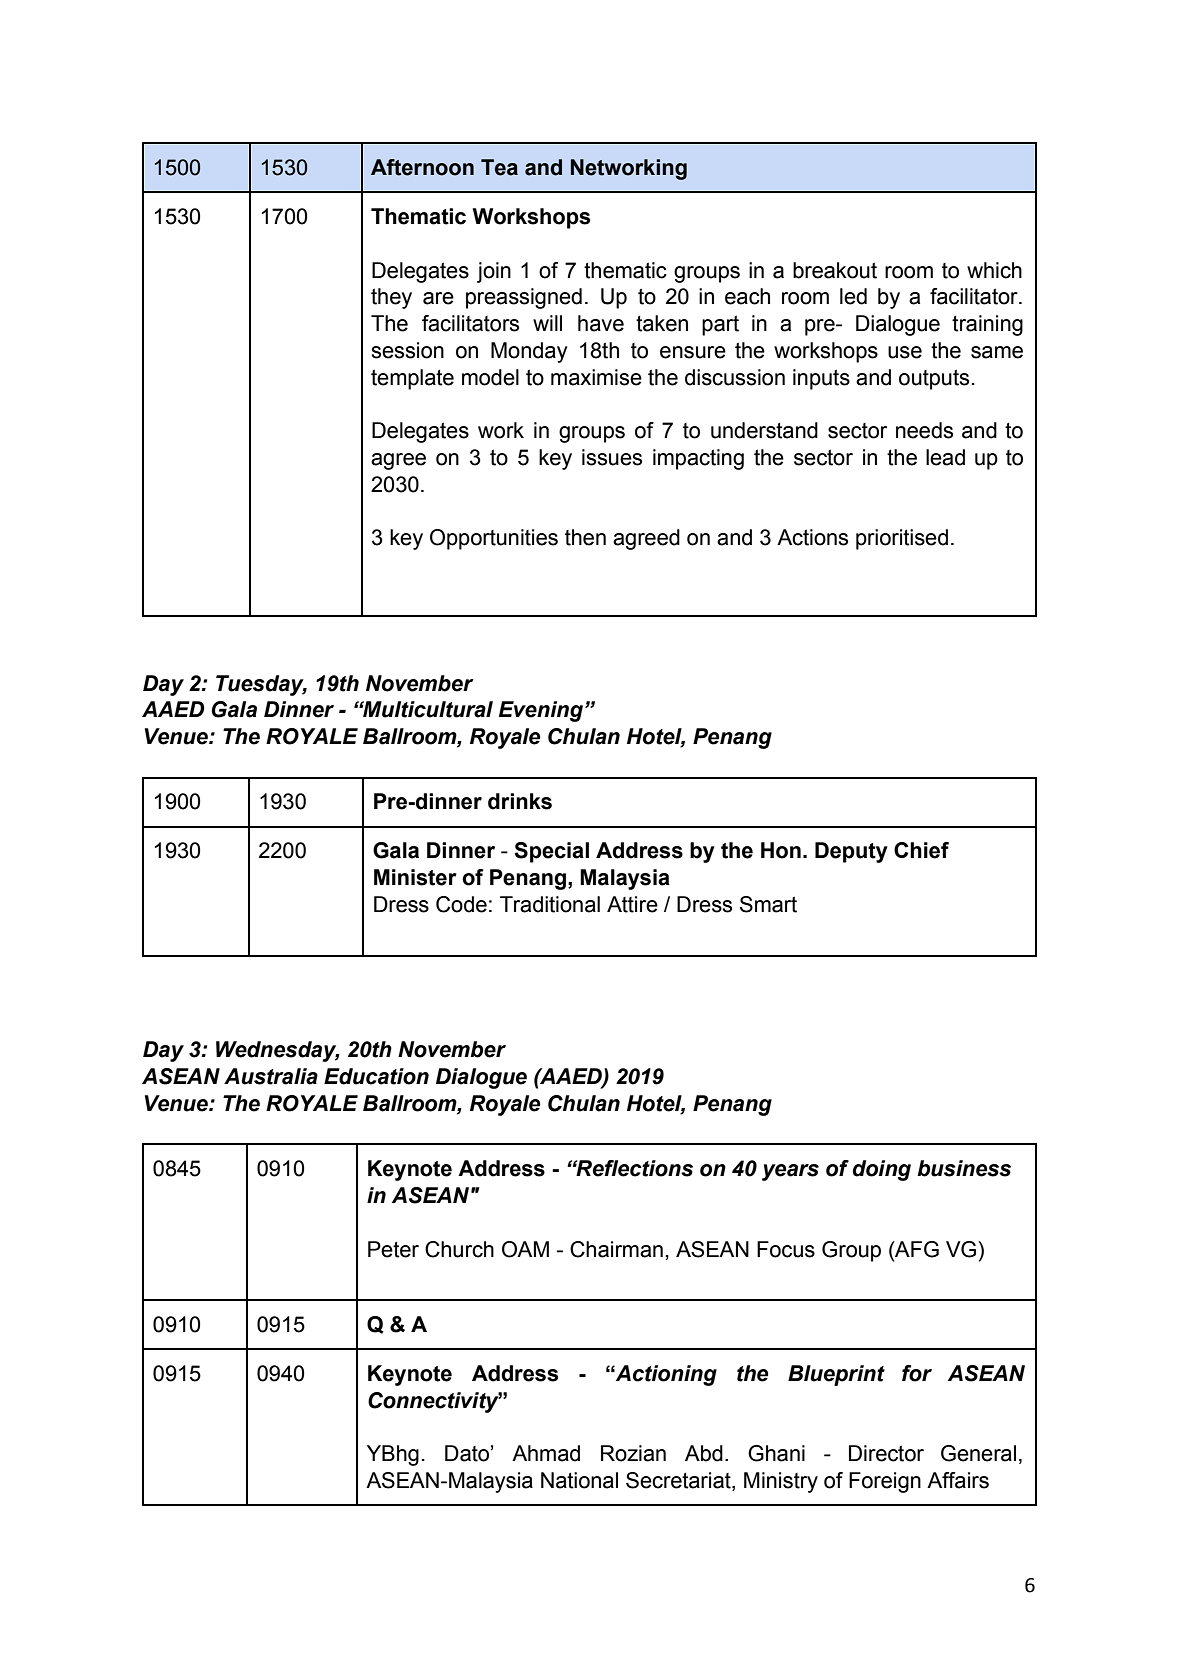 This document has height=1668, width=1179. I want to click on Attire, so click(632, 904).
